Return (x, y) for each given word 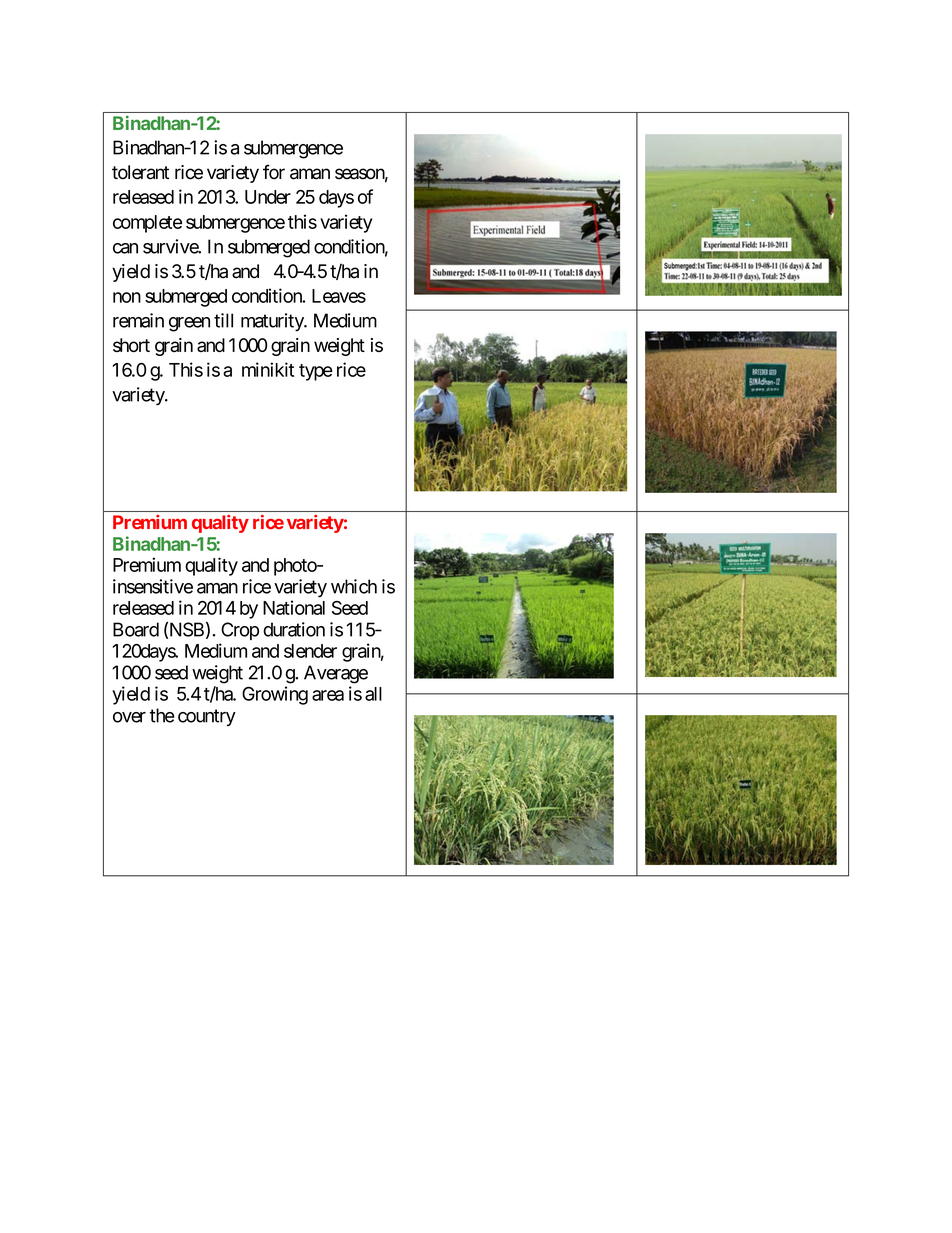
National (294, 607)
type (316, 372)
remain (138, 320)
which (354, 586)
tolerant (140, 172)
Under (268, 197)
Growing (275, 695)
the (162, 715)
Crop (240, 631)
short (131, 345)
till (223, 320)
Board (136, 629)
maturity (273, 322)
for (274, 172)
